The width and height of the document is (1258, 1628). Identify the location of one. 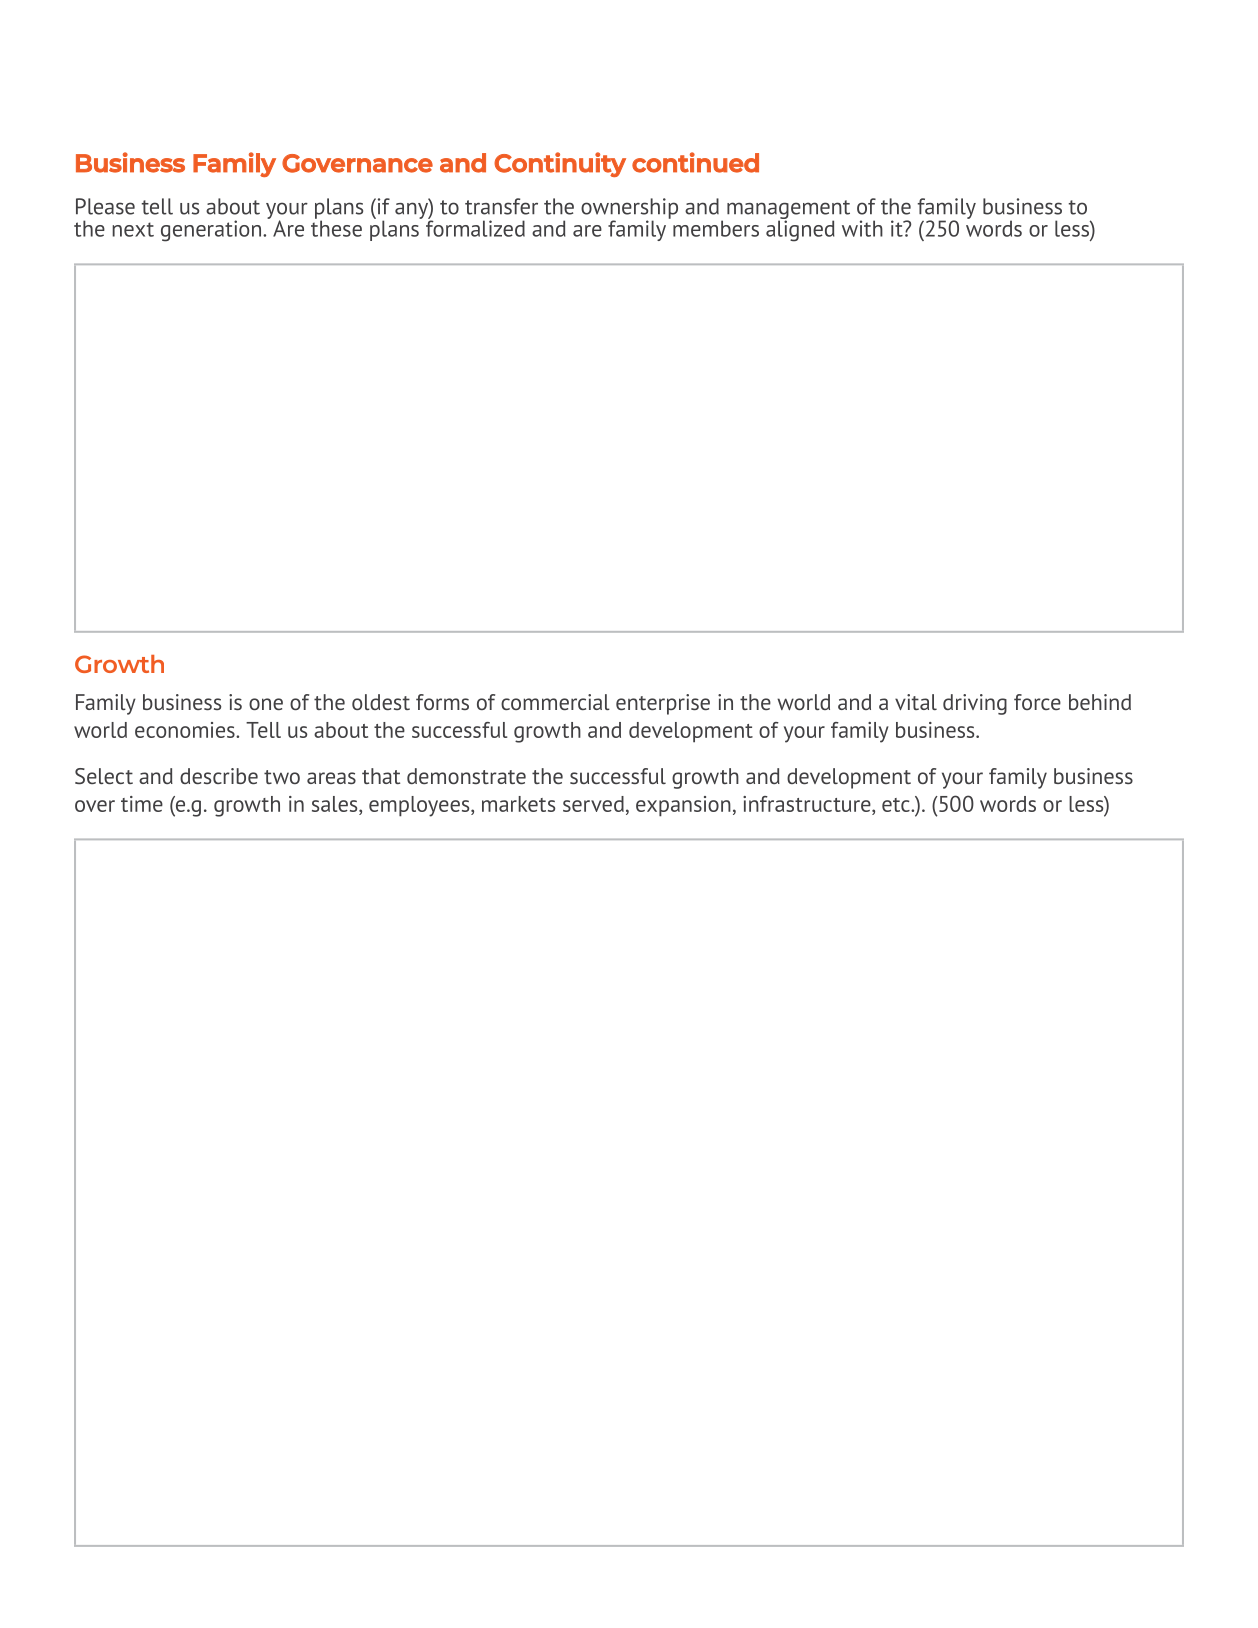
(266, 704).
